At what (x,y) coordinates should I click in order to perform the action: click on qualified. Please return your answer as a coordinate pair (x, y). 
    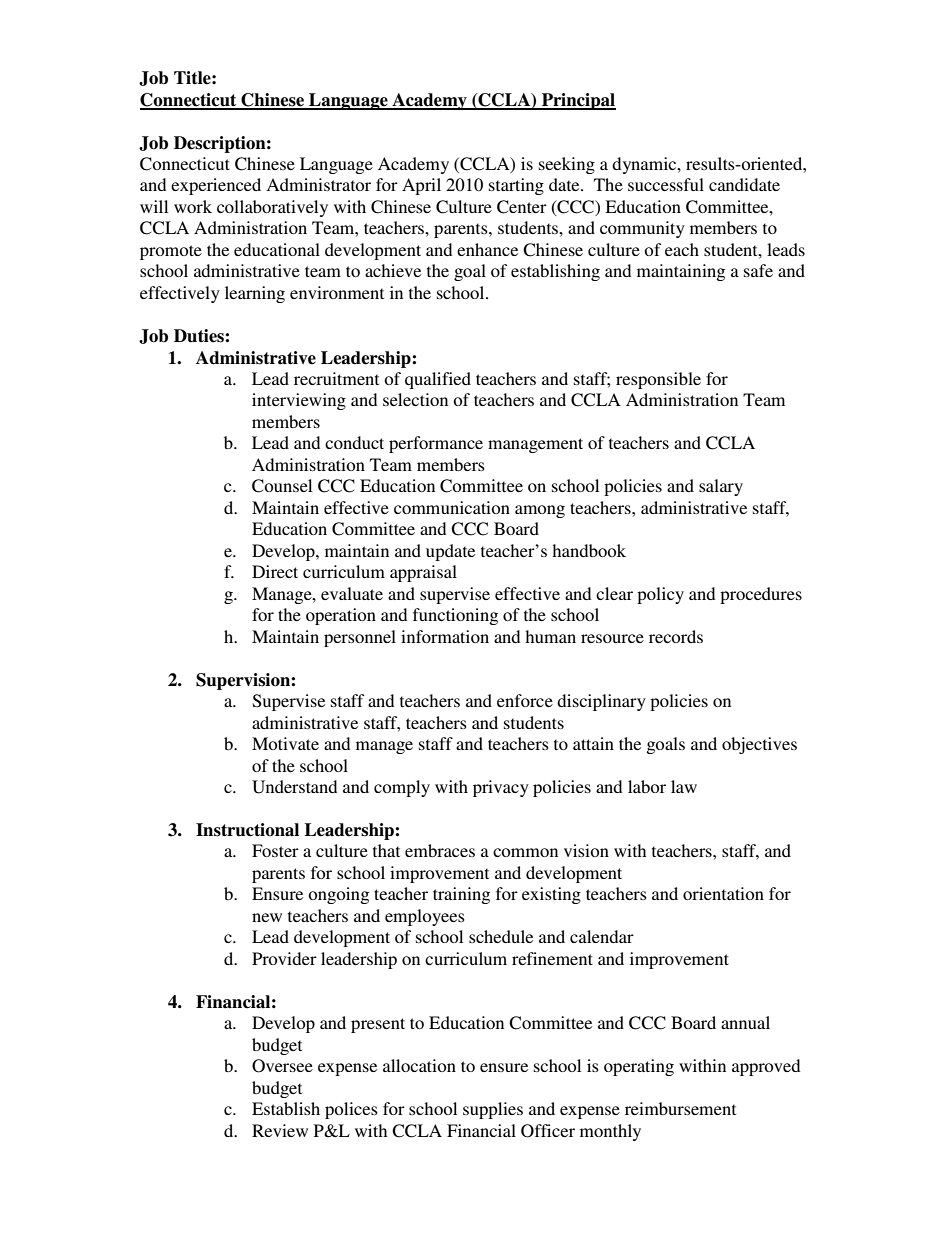
    Looking at the image, I should click on (438, 380).
